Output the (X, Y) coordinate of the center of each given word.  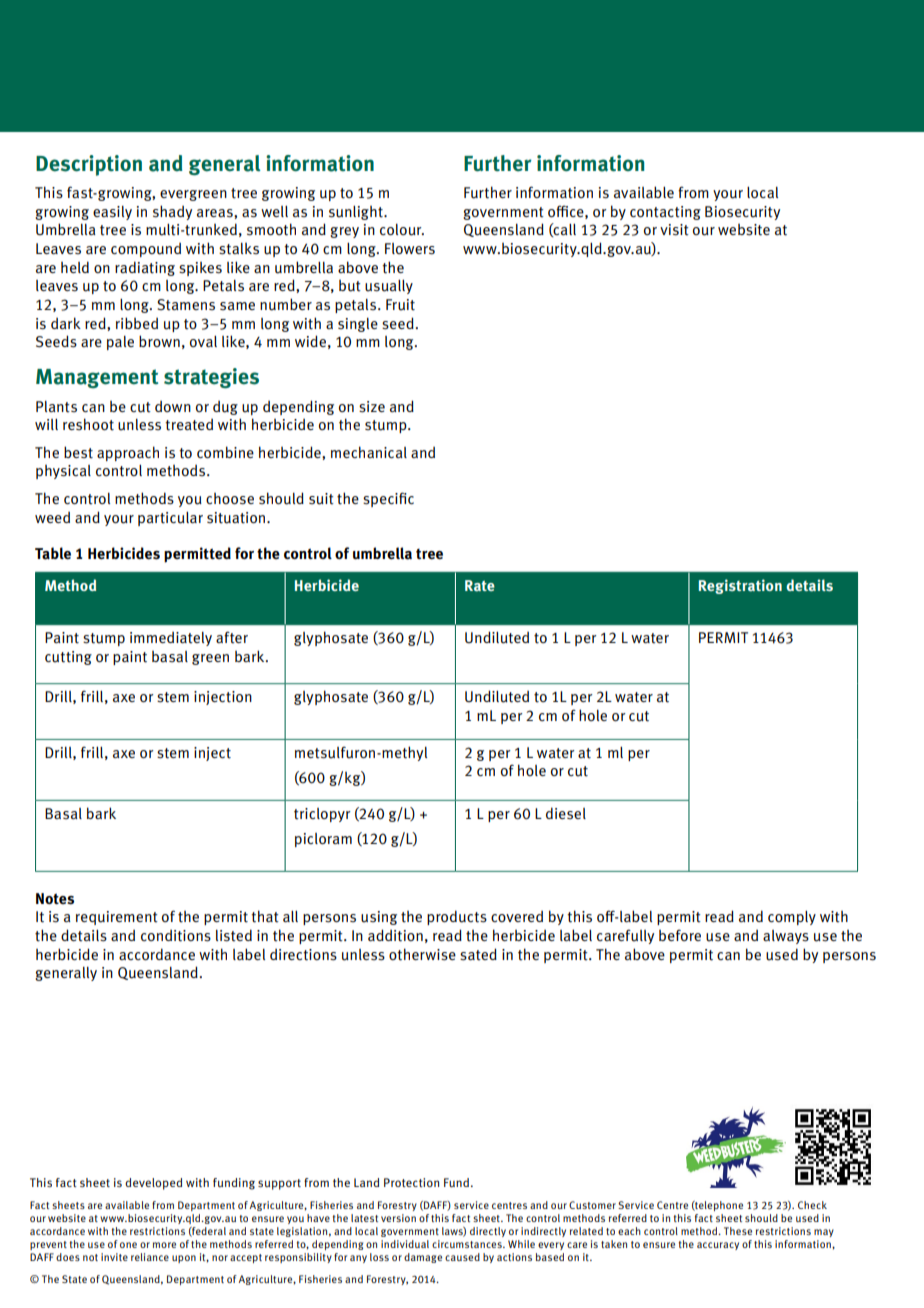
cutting (68, 658)
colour (402, 230)
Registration (740, 586)
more (164, 1245)
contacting (665, 213)
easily (112, 213)
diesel (566, 813)
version (398, 1218)
